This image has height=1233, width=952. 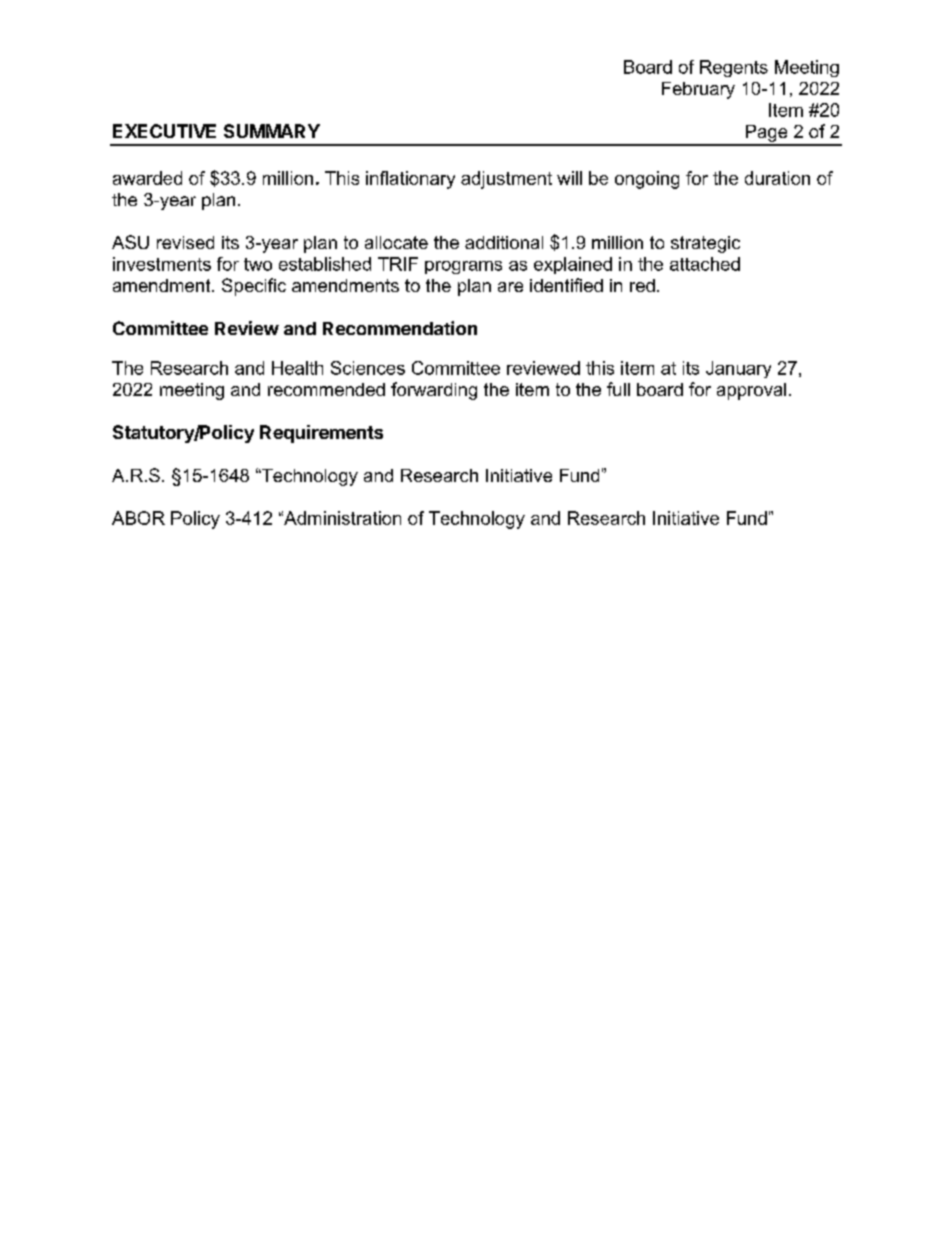 I want to click on February, so click(x=698, y=90).
